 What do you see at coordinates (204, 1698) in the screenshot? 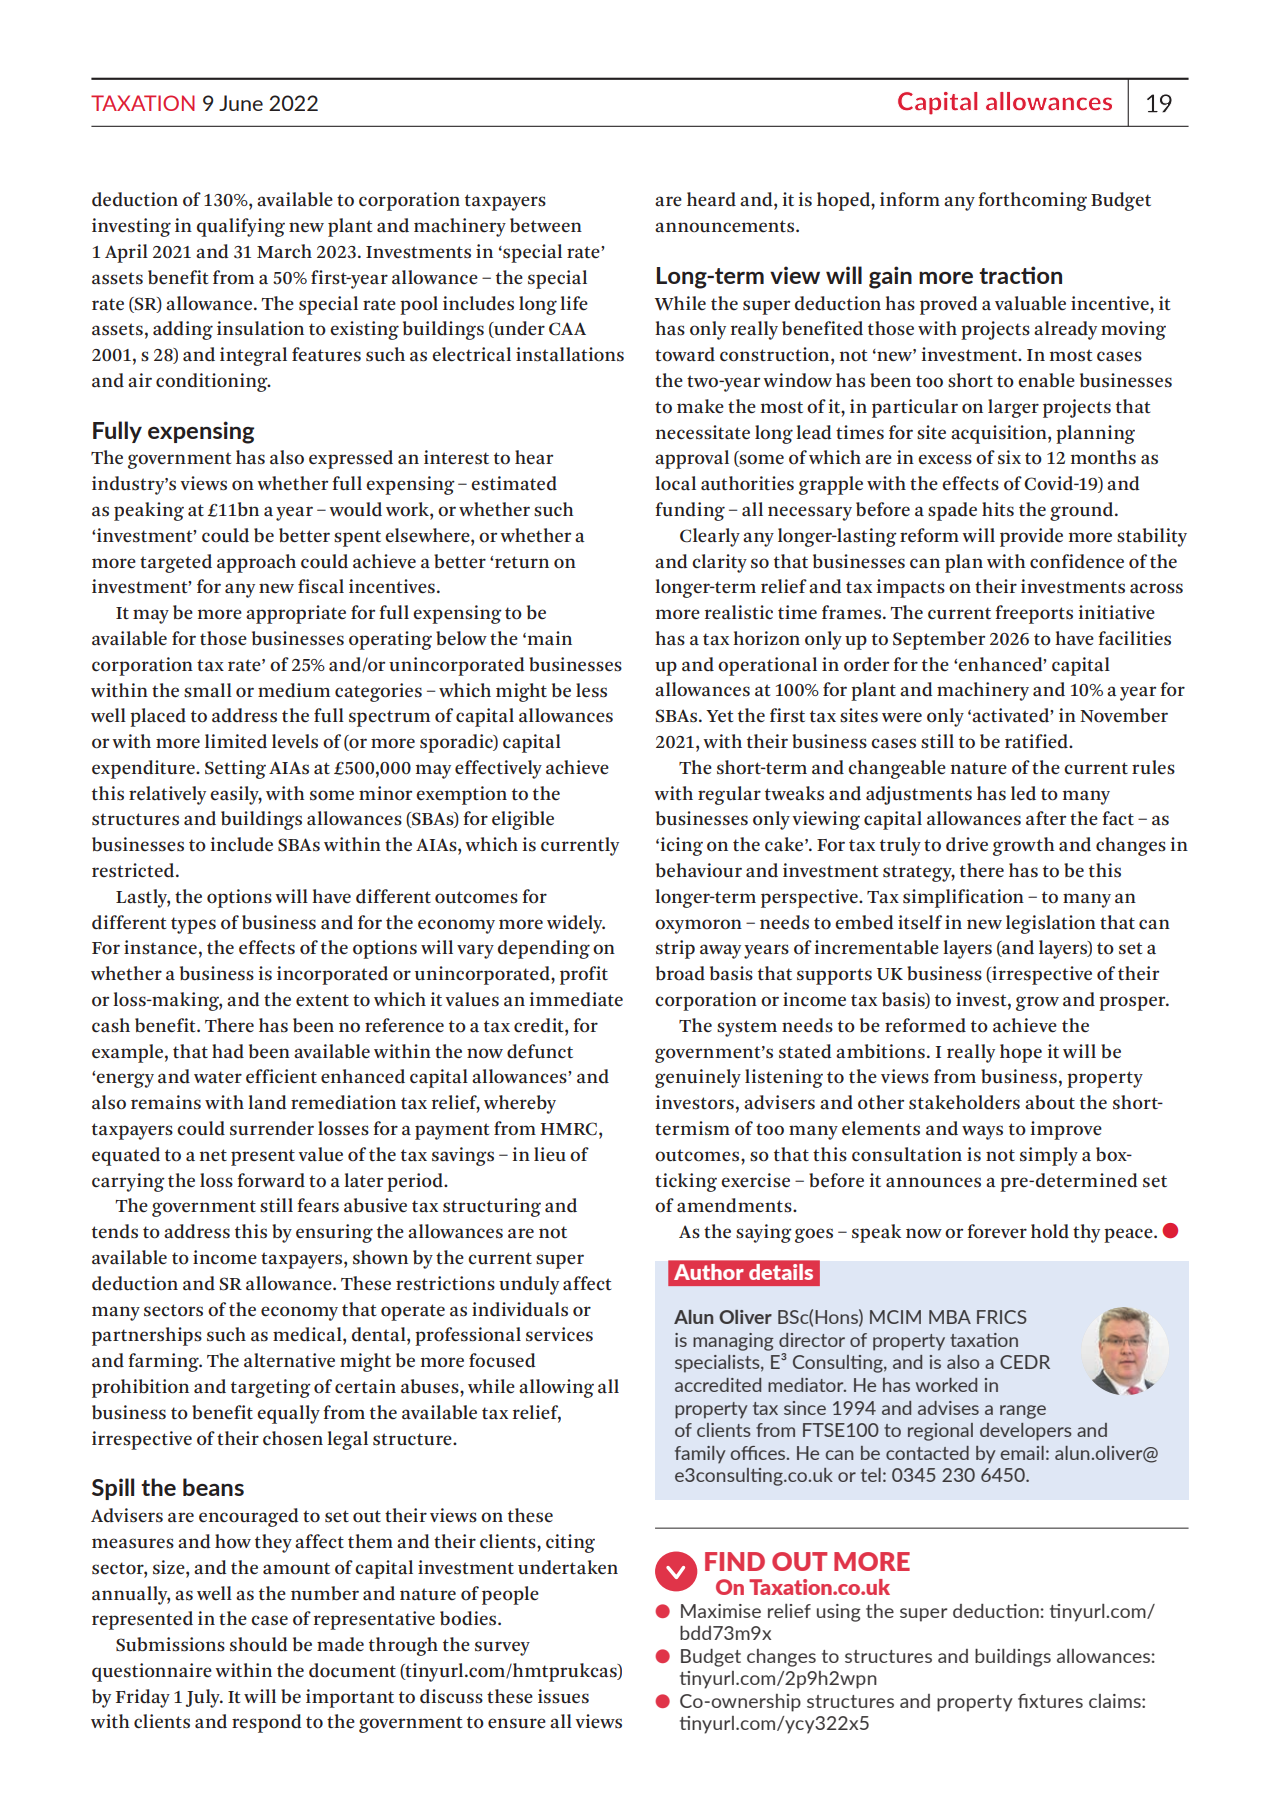
I see `July` at bounding box center [204, 1698].
